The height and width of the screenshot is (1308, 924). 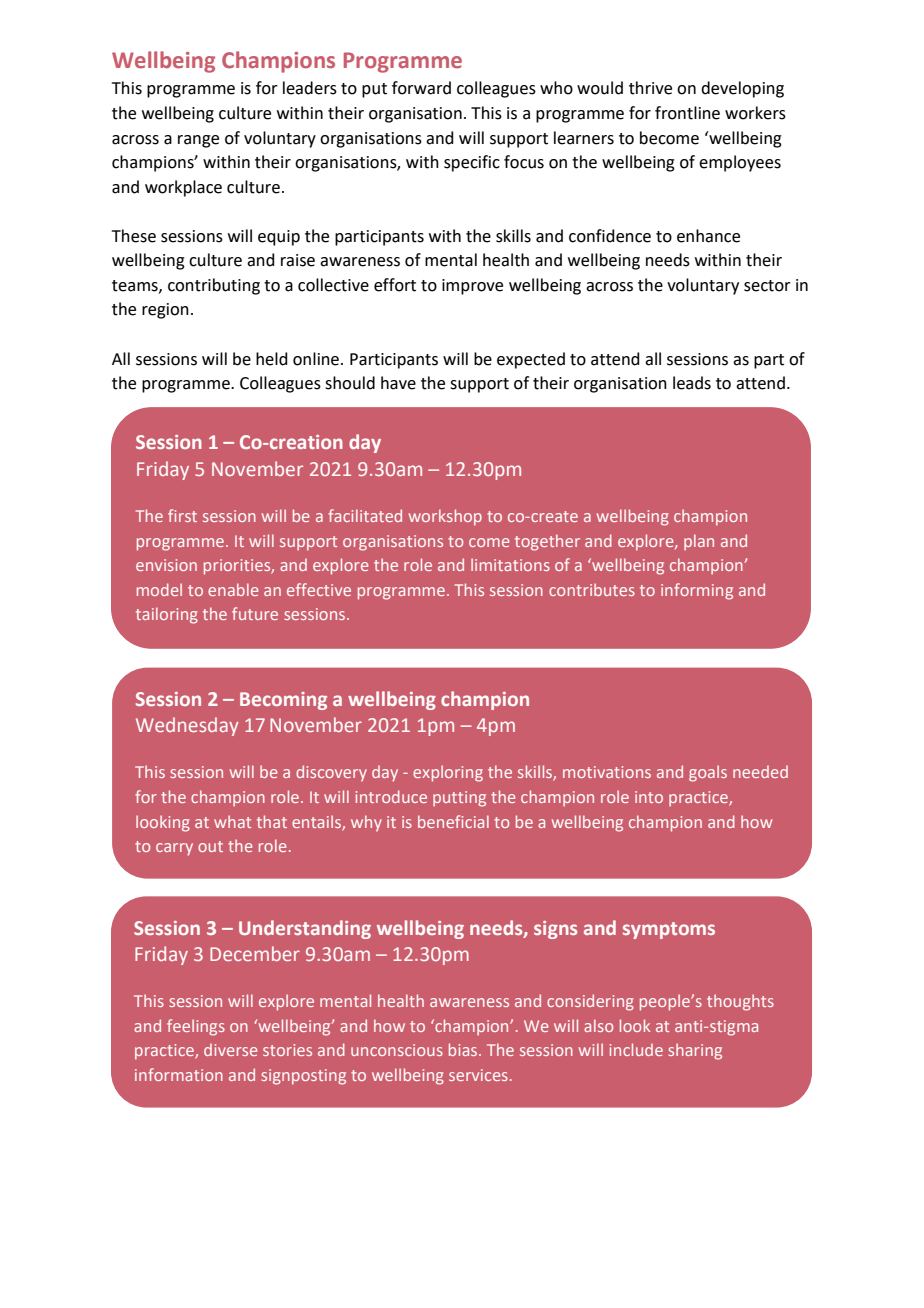 What do you see at coordinates (697, 591) in the screenshot?
I see `informing` at bounding box center [697, 591].
